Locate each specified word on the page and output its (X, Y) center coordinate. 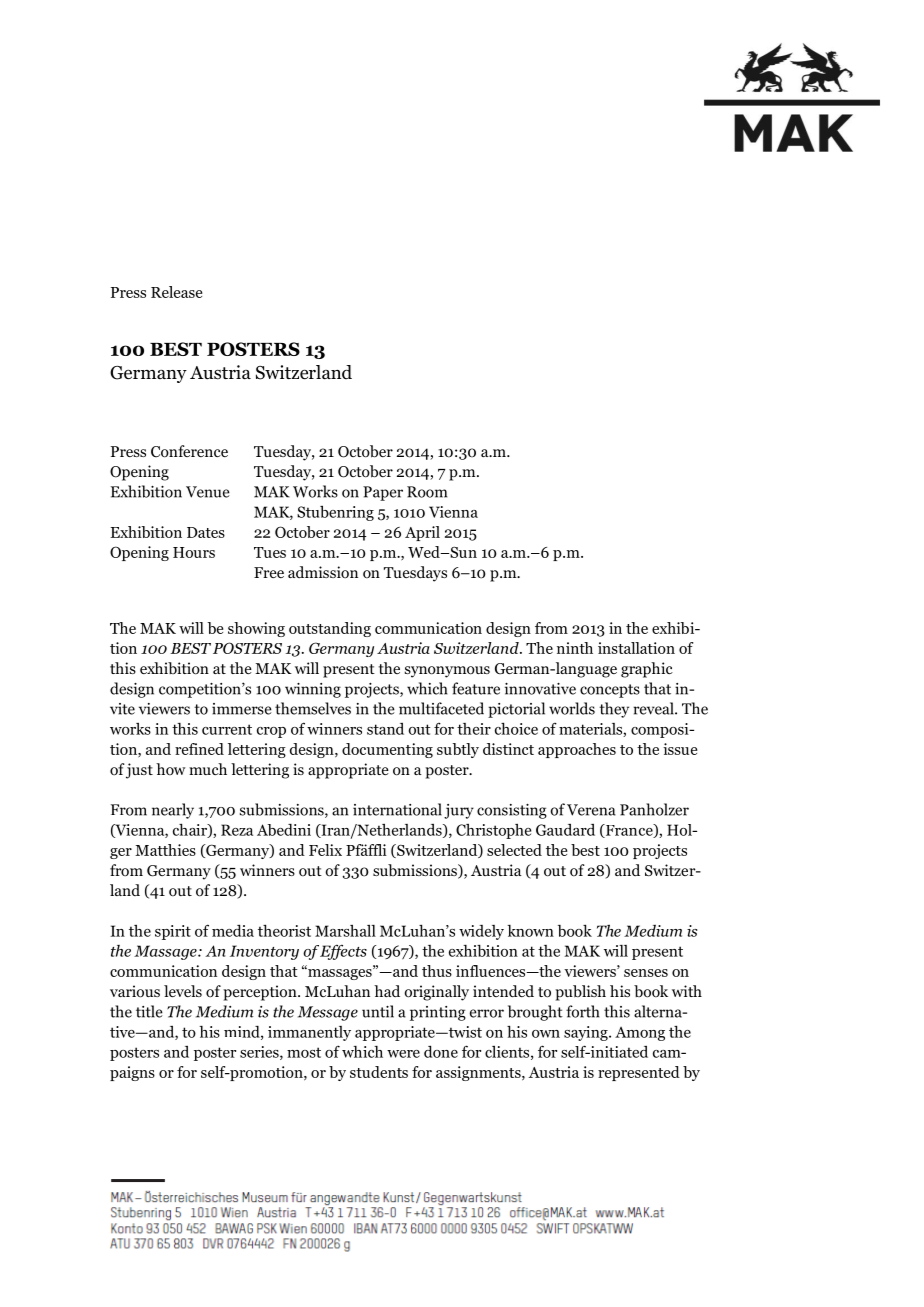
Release (176, 292)
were (403, 1054)
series (260, 1053)
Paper (383, 493)
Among (640, 1034)
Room (427, 492)
